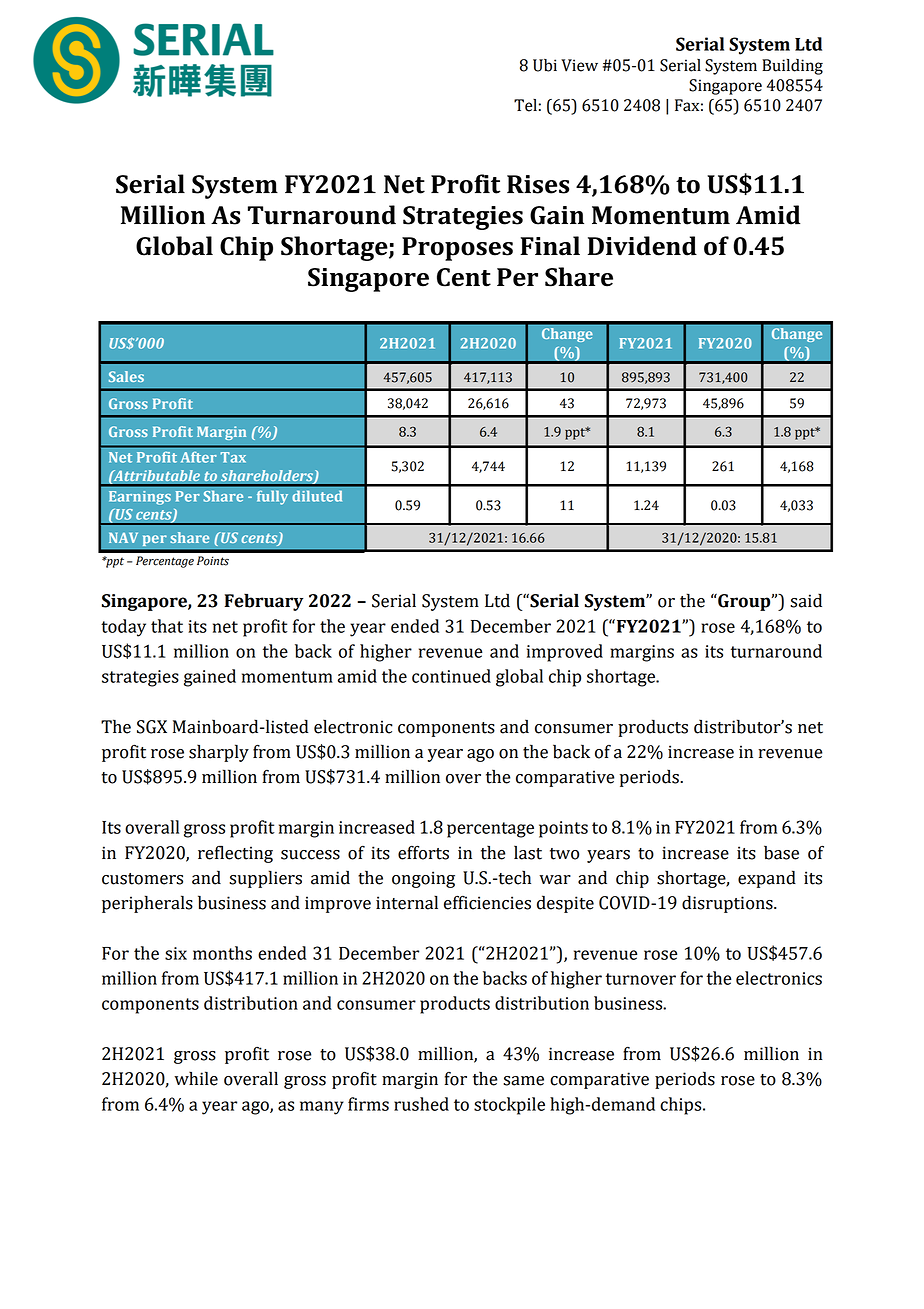 This image has height=1309, width=924. Describe the element at coordinates (196, 1078) in the image. I see `while` at that location.
